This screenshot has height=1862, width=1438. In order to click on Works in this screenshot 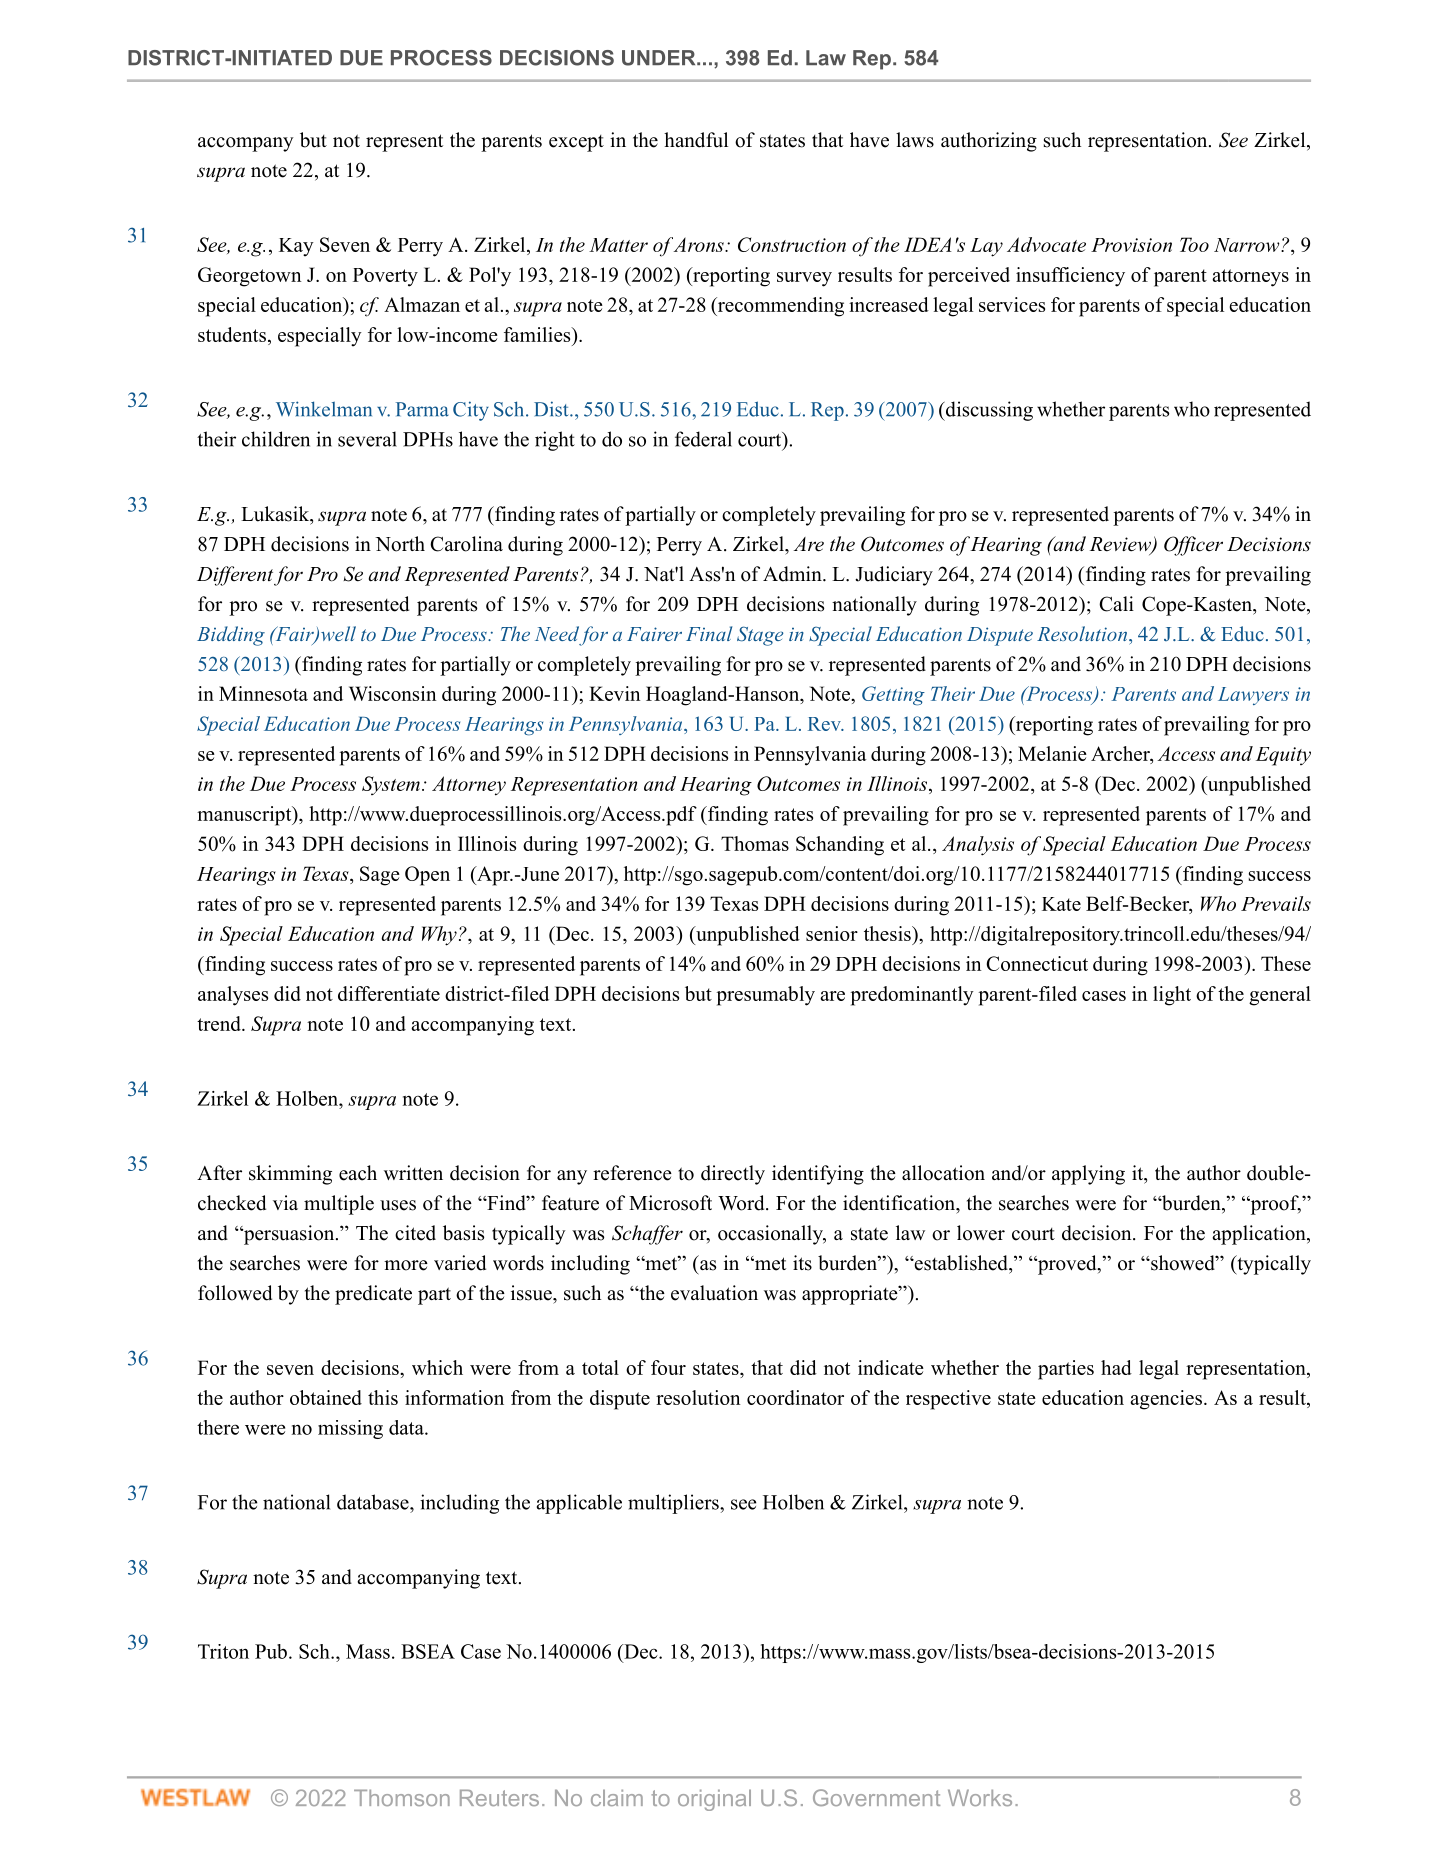, I will do `click(980, 1797)`.
